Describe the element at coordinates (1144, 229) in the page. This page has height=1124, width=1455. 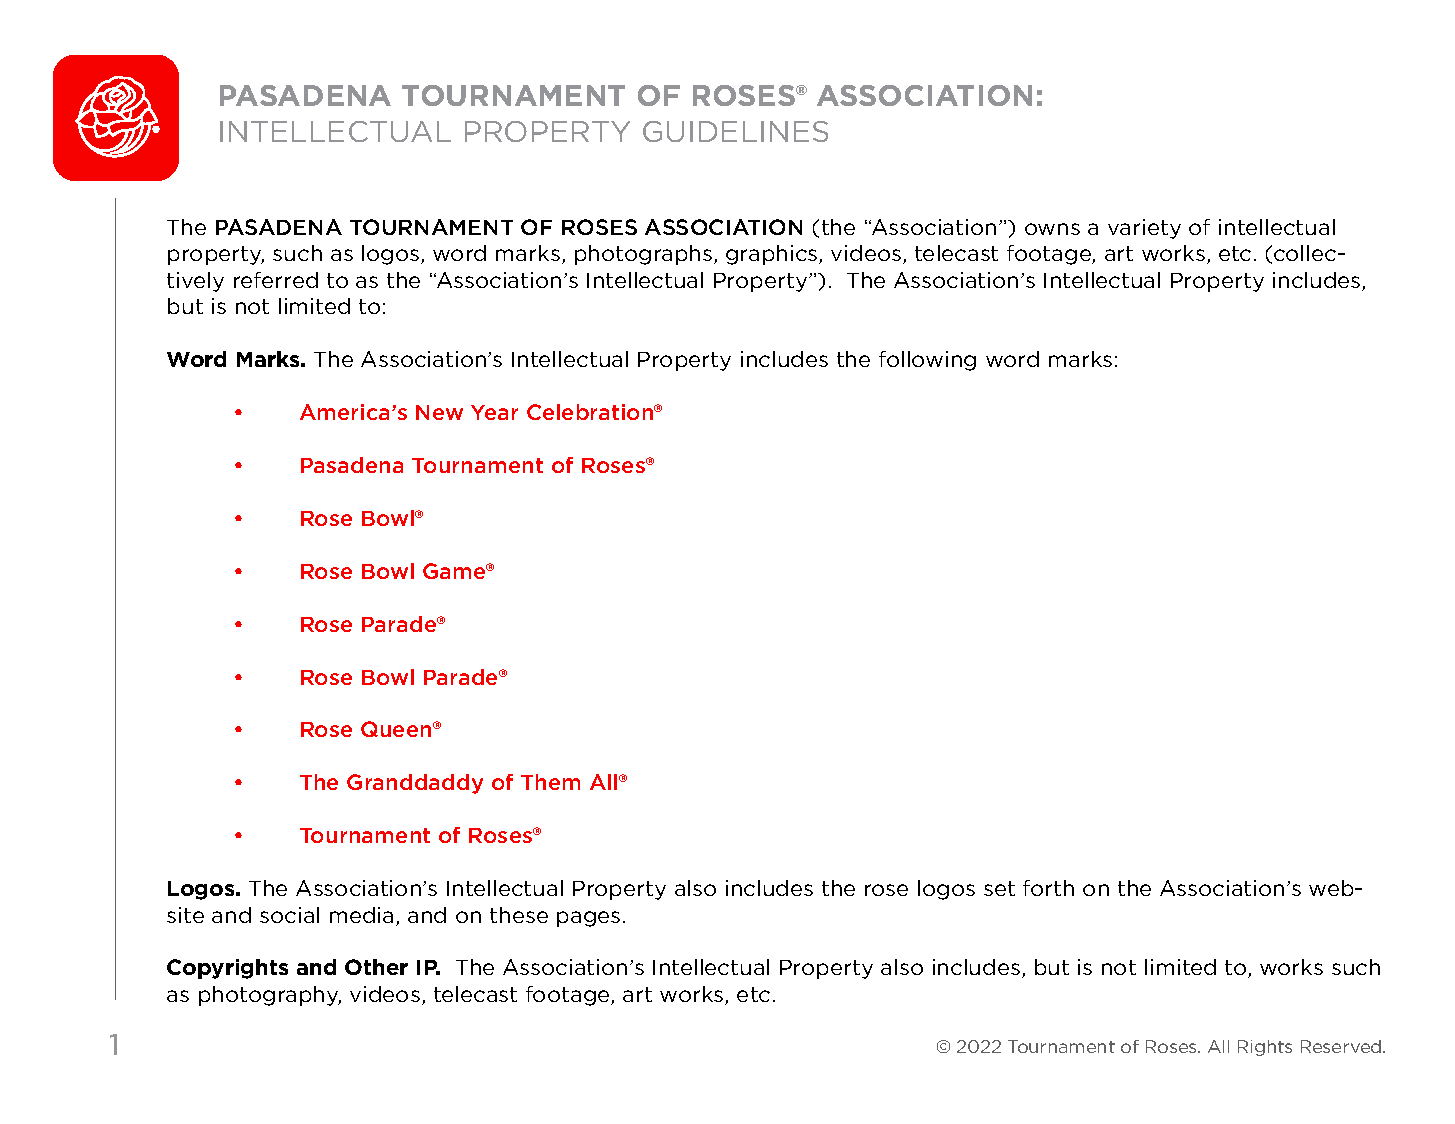
I see `variety` at that location.
